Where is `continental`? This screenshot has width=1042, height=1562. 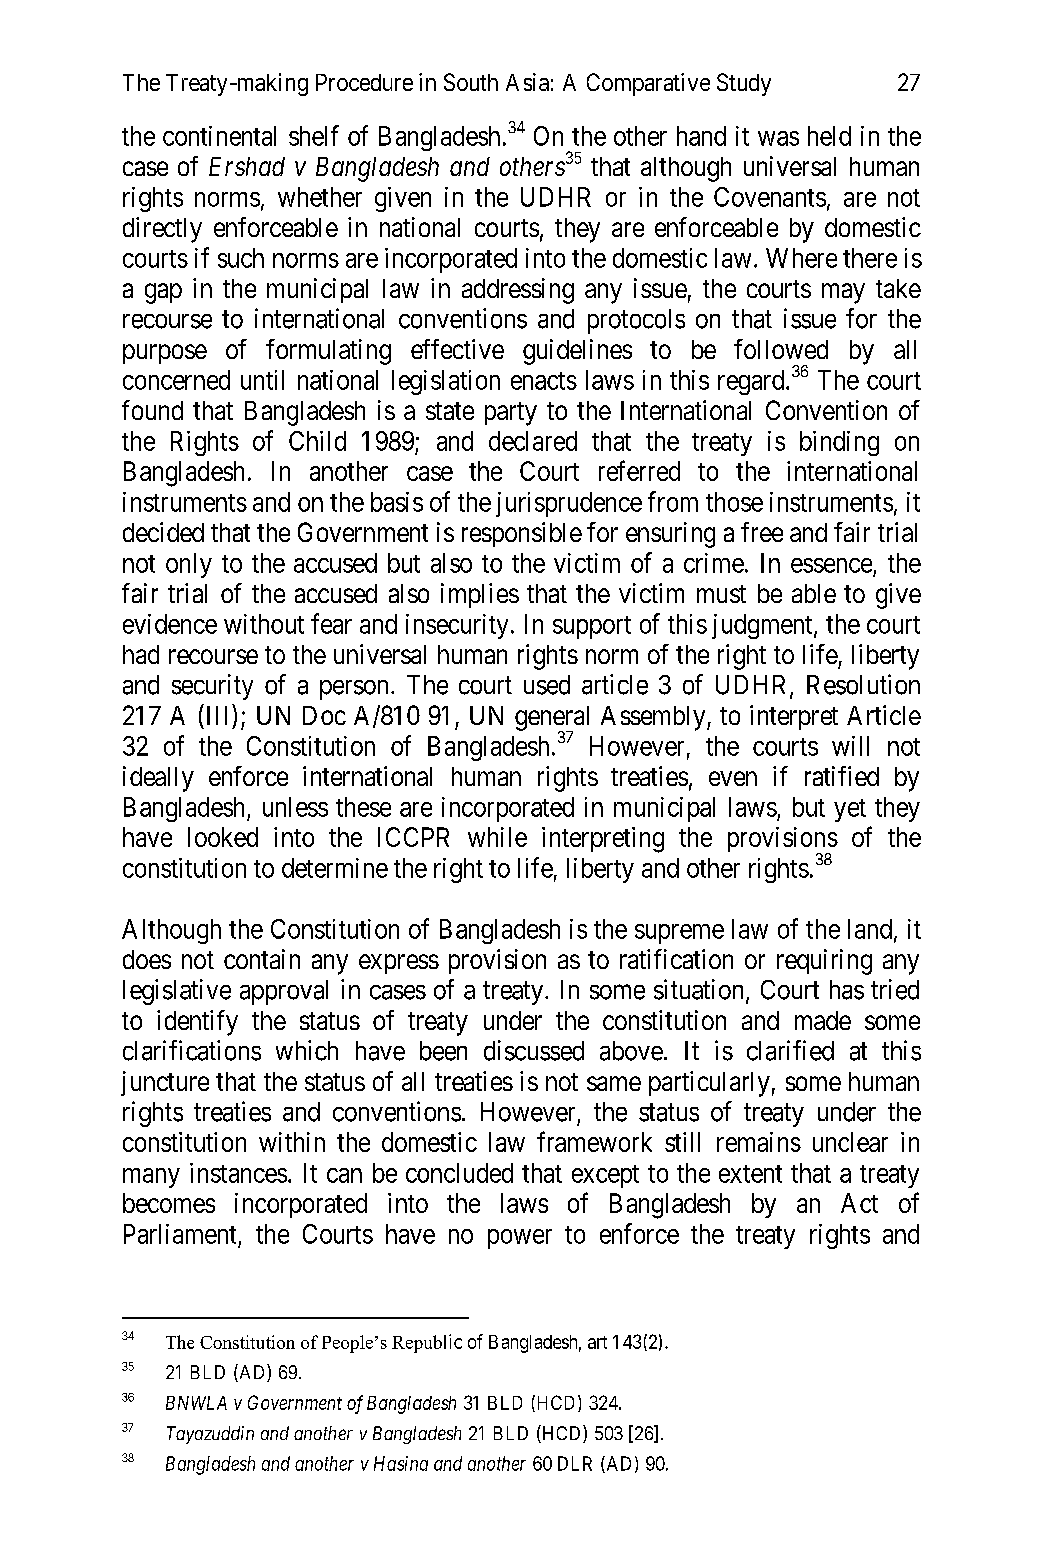
continental is located at coordinates (219, 136).
